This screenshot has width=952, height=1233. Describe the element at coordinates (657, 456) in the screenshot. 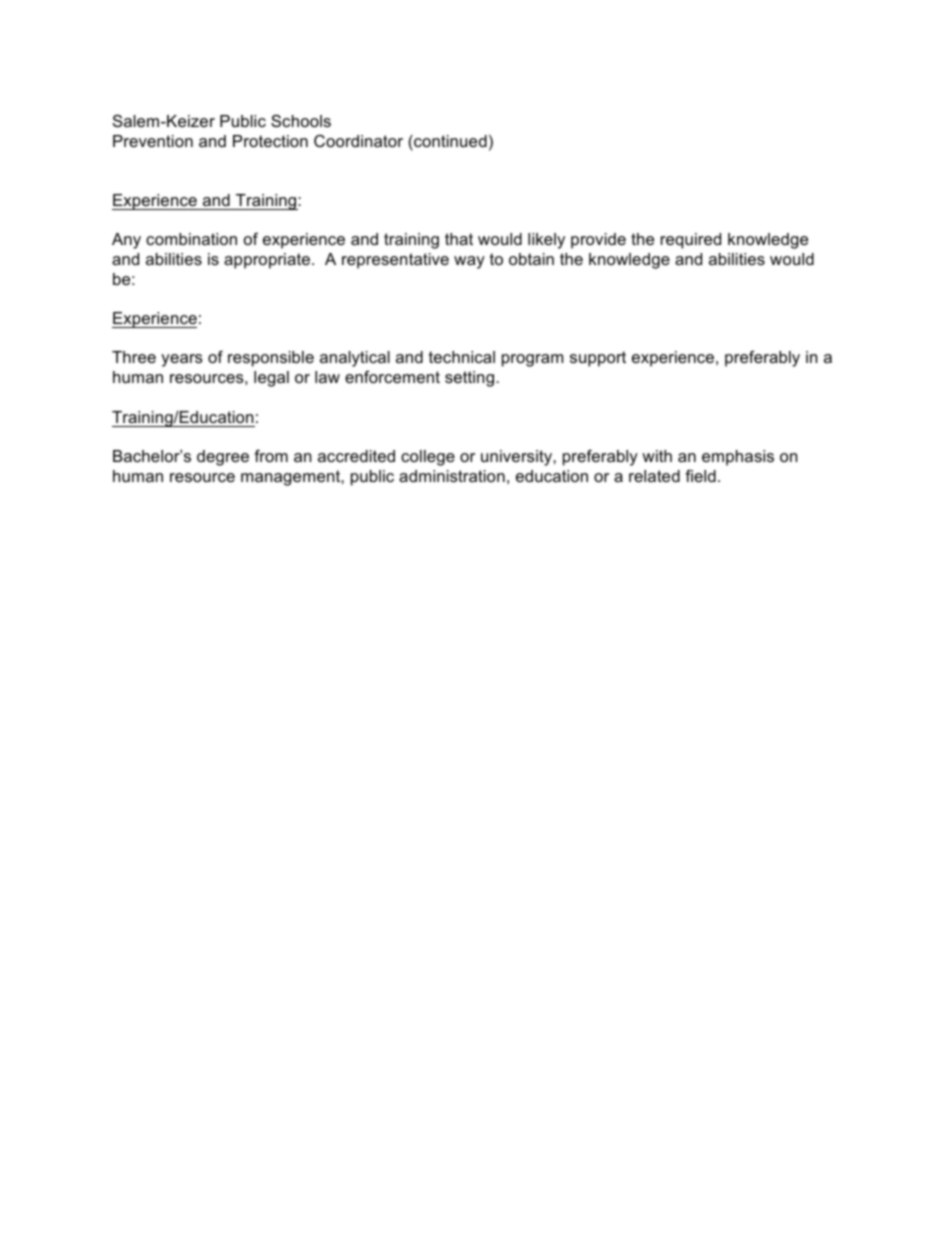

I see `with` at that location.
